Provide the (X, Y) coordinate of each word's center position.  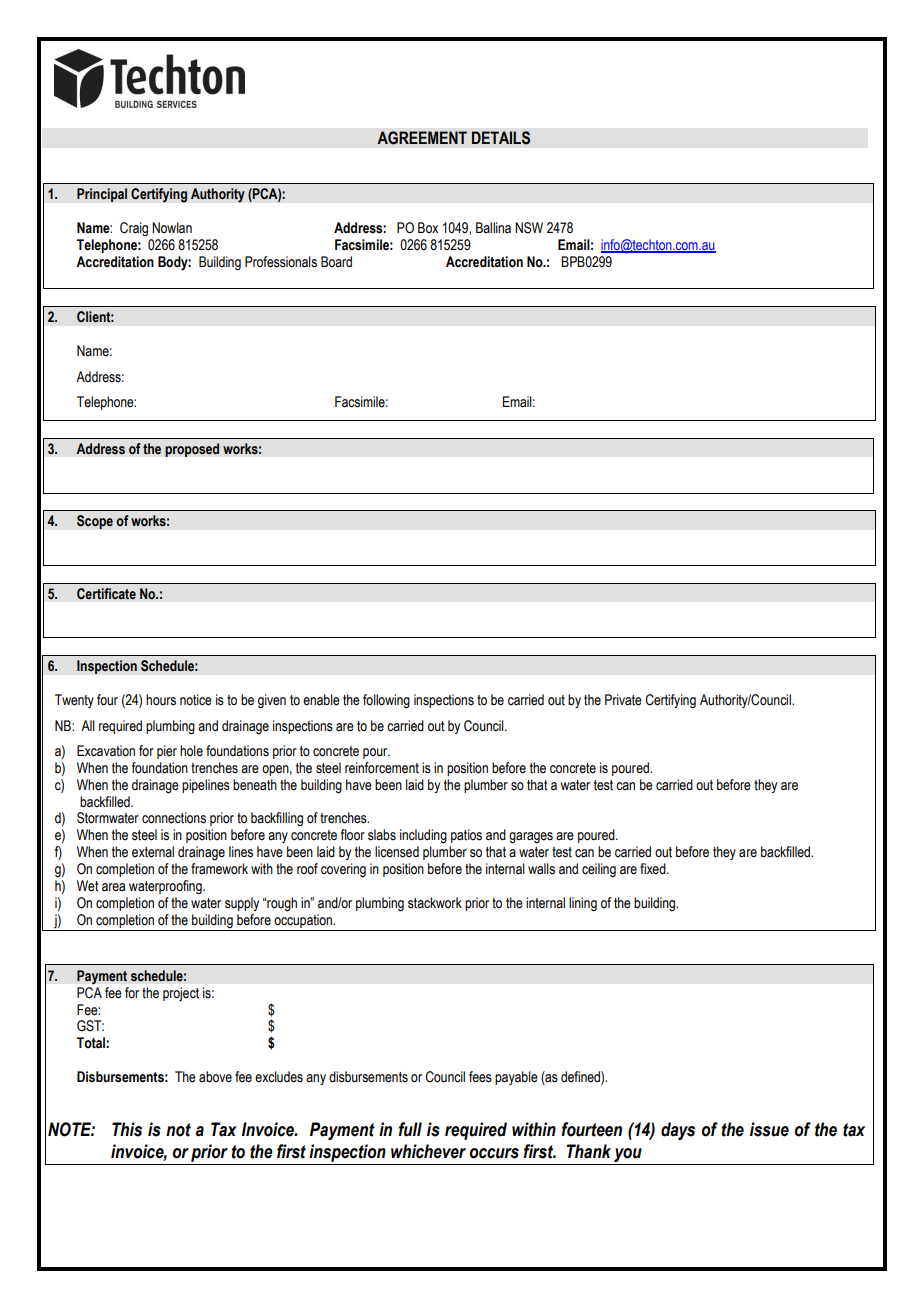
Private (623, 700)
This (127, 1129)
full (410, 1129)
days (678, 1131)
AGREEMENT (422, 138)
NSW (529, 228)
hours (161, 700)
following (386, 701)
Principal (102, 195)
